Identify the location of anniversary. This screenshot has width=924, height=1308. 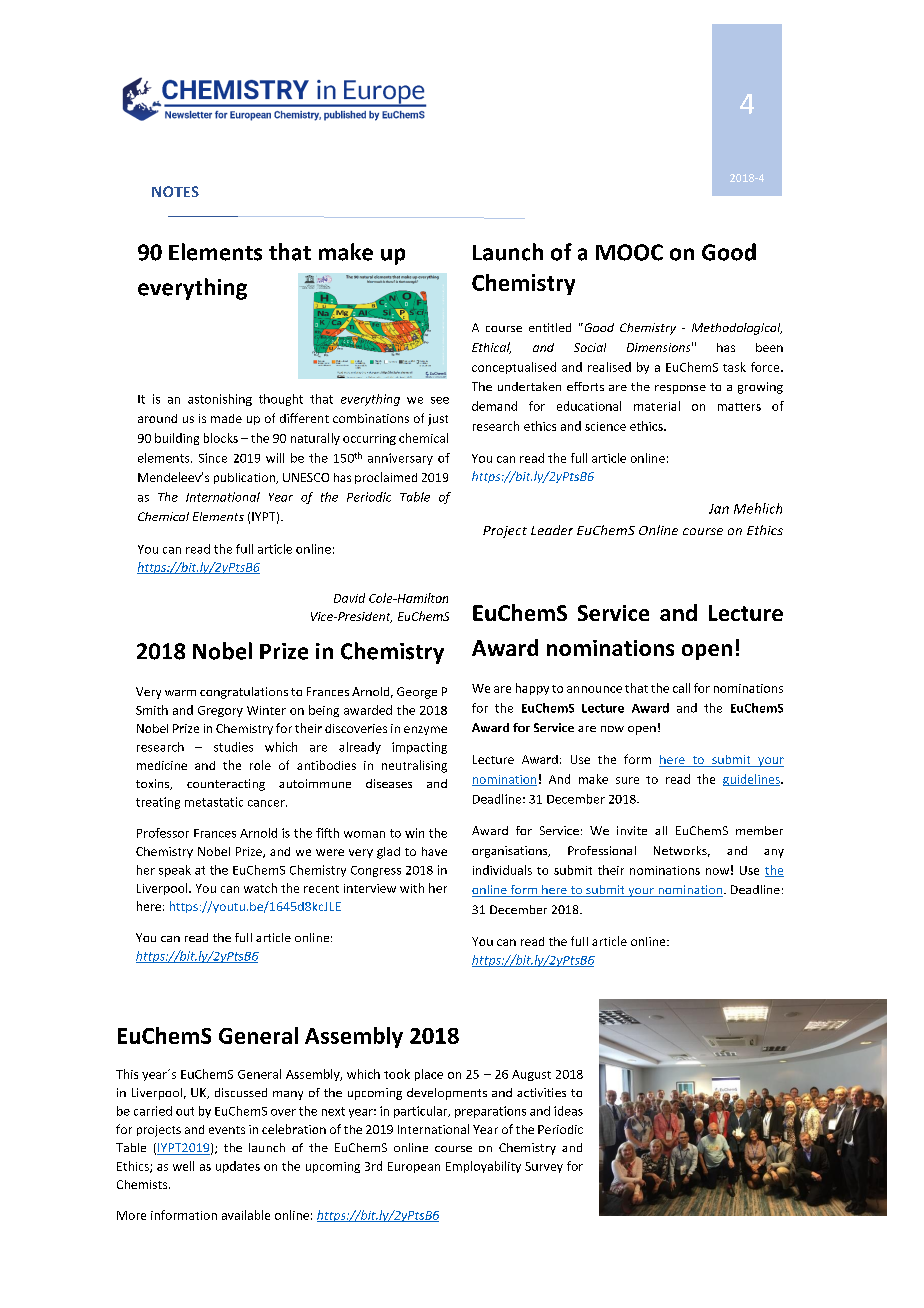
(400, 459).
